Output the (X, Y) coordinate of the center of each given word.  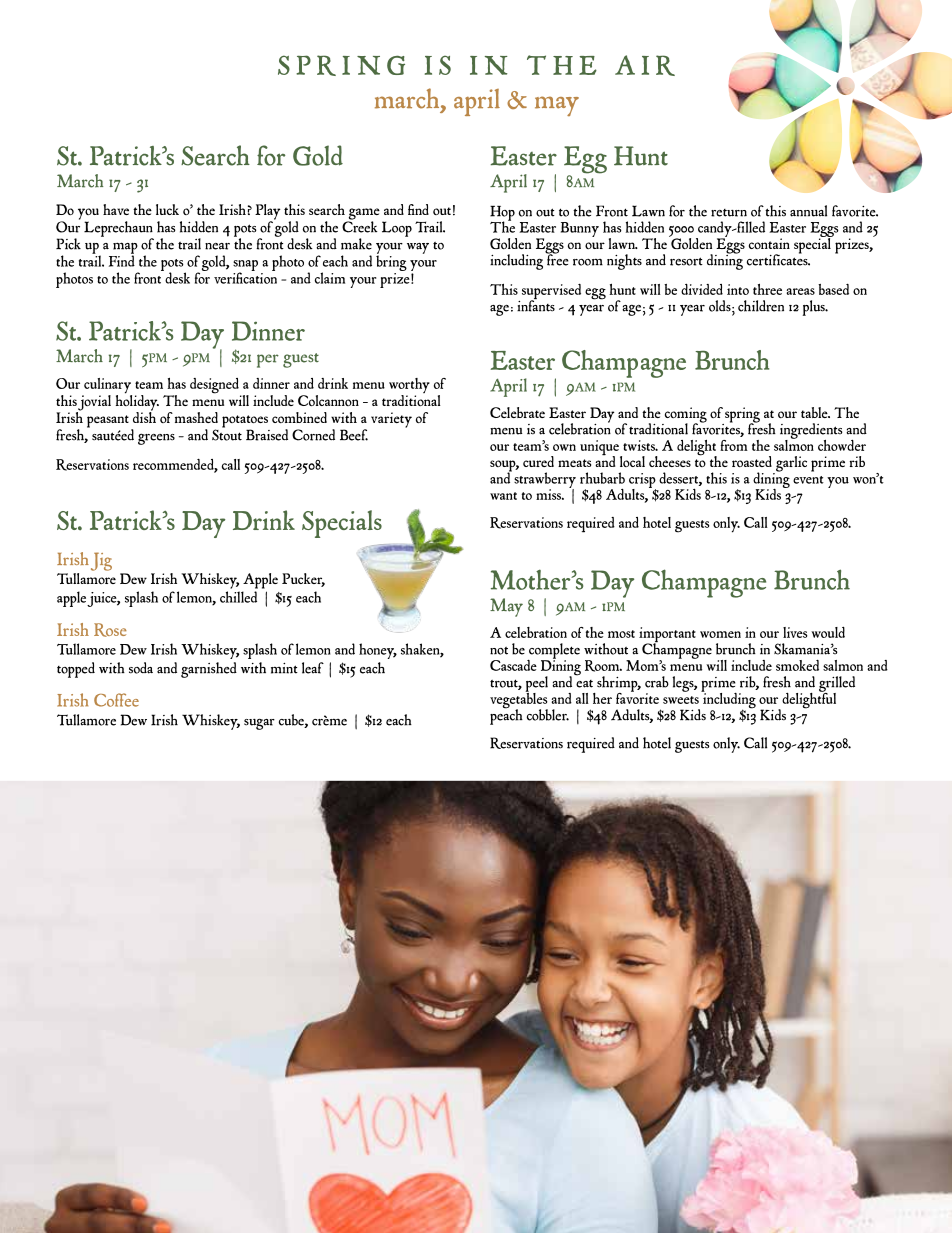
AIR (645, 65)
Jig (101, 561)
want (503, 496)
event (808, 480)
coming (684, 416)
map (125, 249)
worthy (409, 387)
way (418, 248)
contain (769, 243)
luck (167, 209)
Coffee (116, 700)
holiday (137, 402)
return (729, 213)
